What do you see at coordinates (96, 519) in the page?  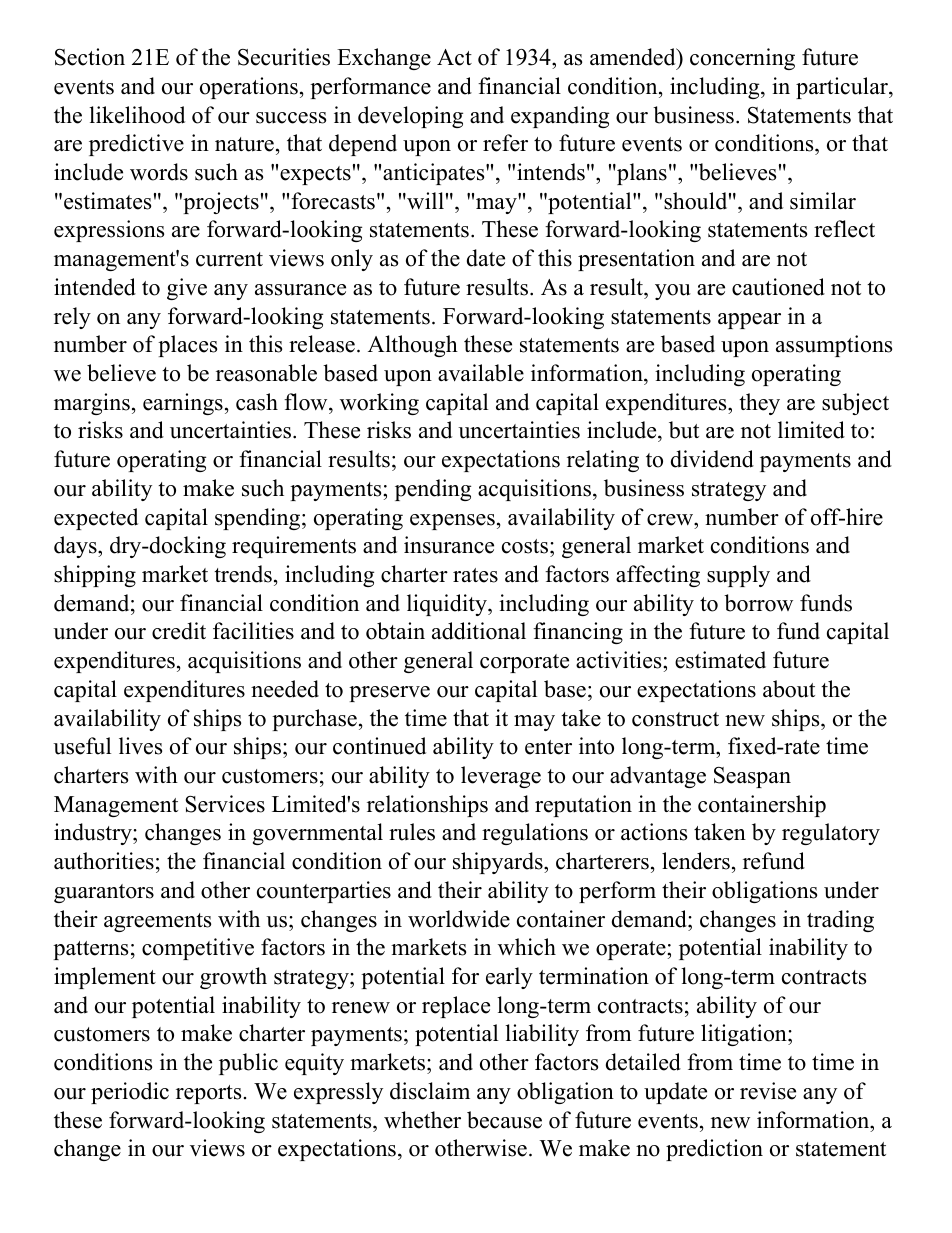 I see `expected` at bounding box center [96, 519].
